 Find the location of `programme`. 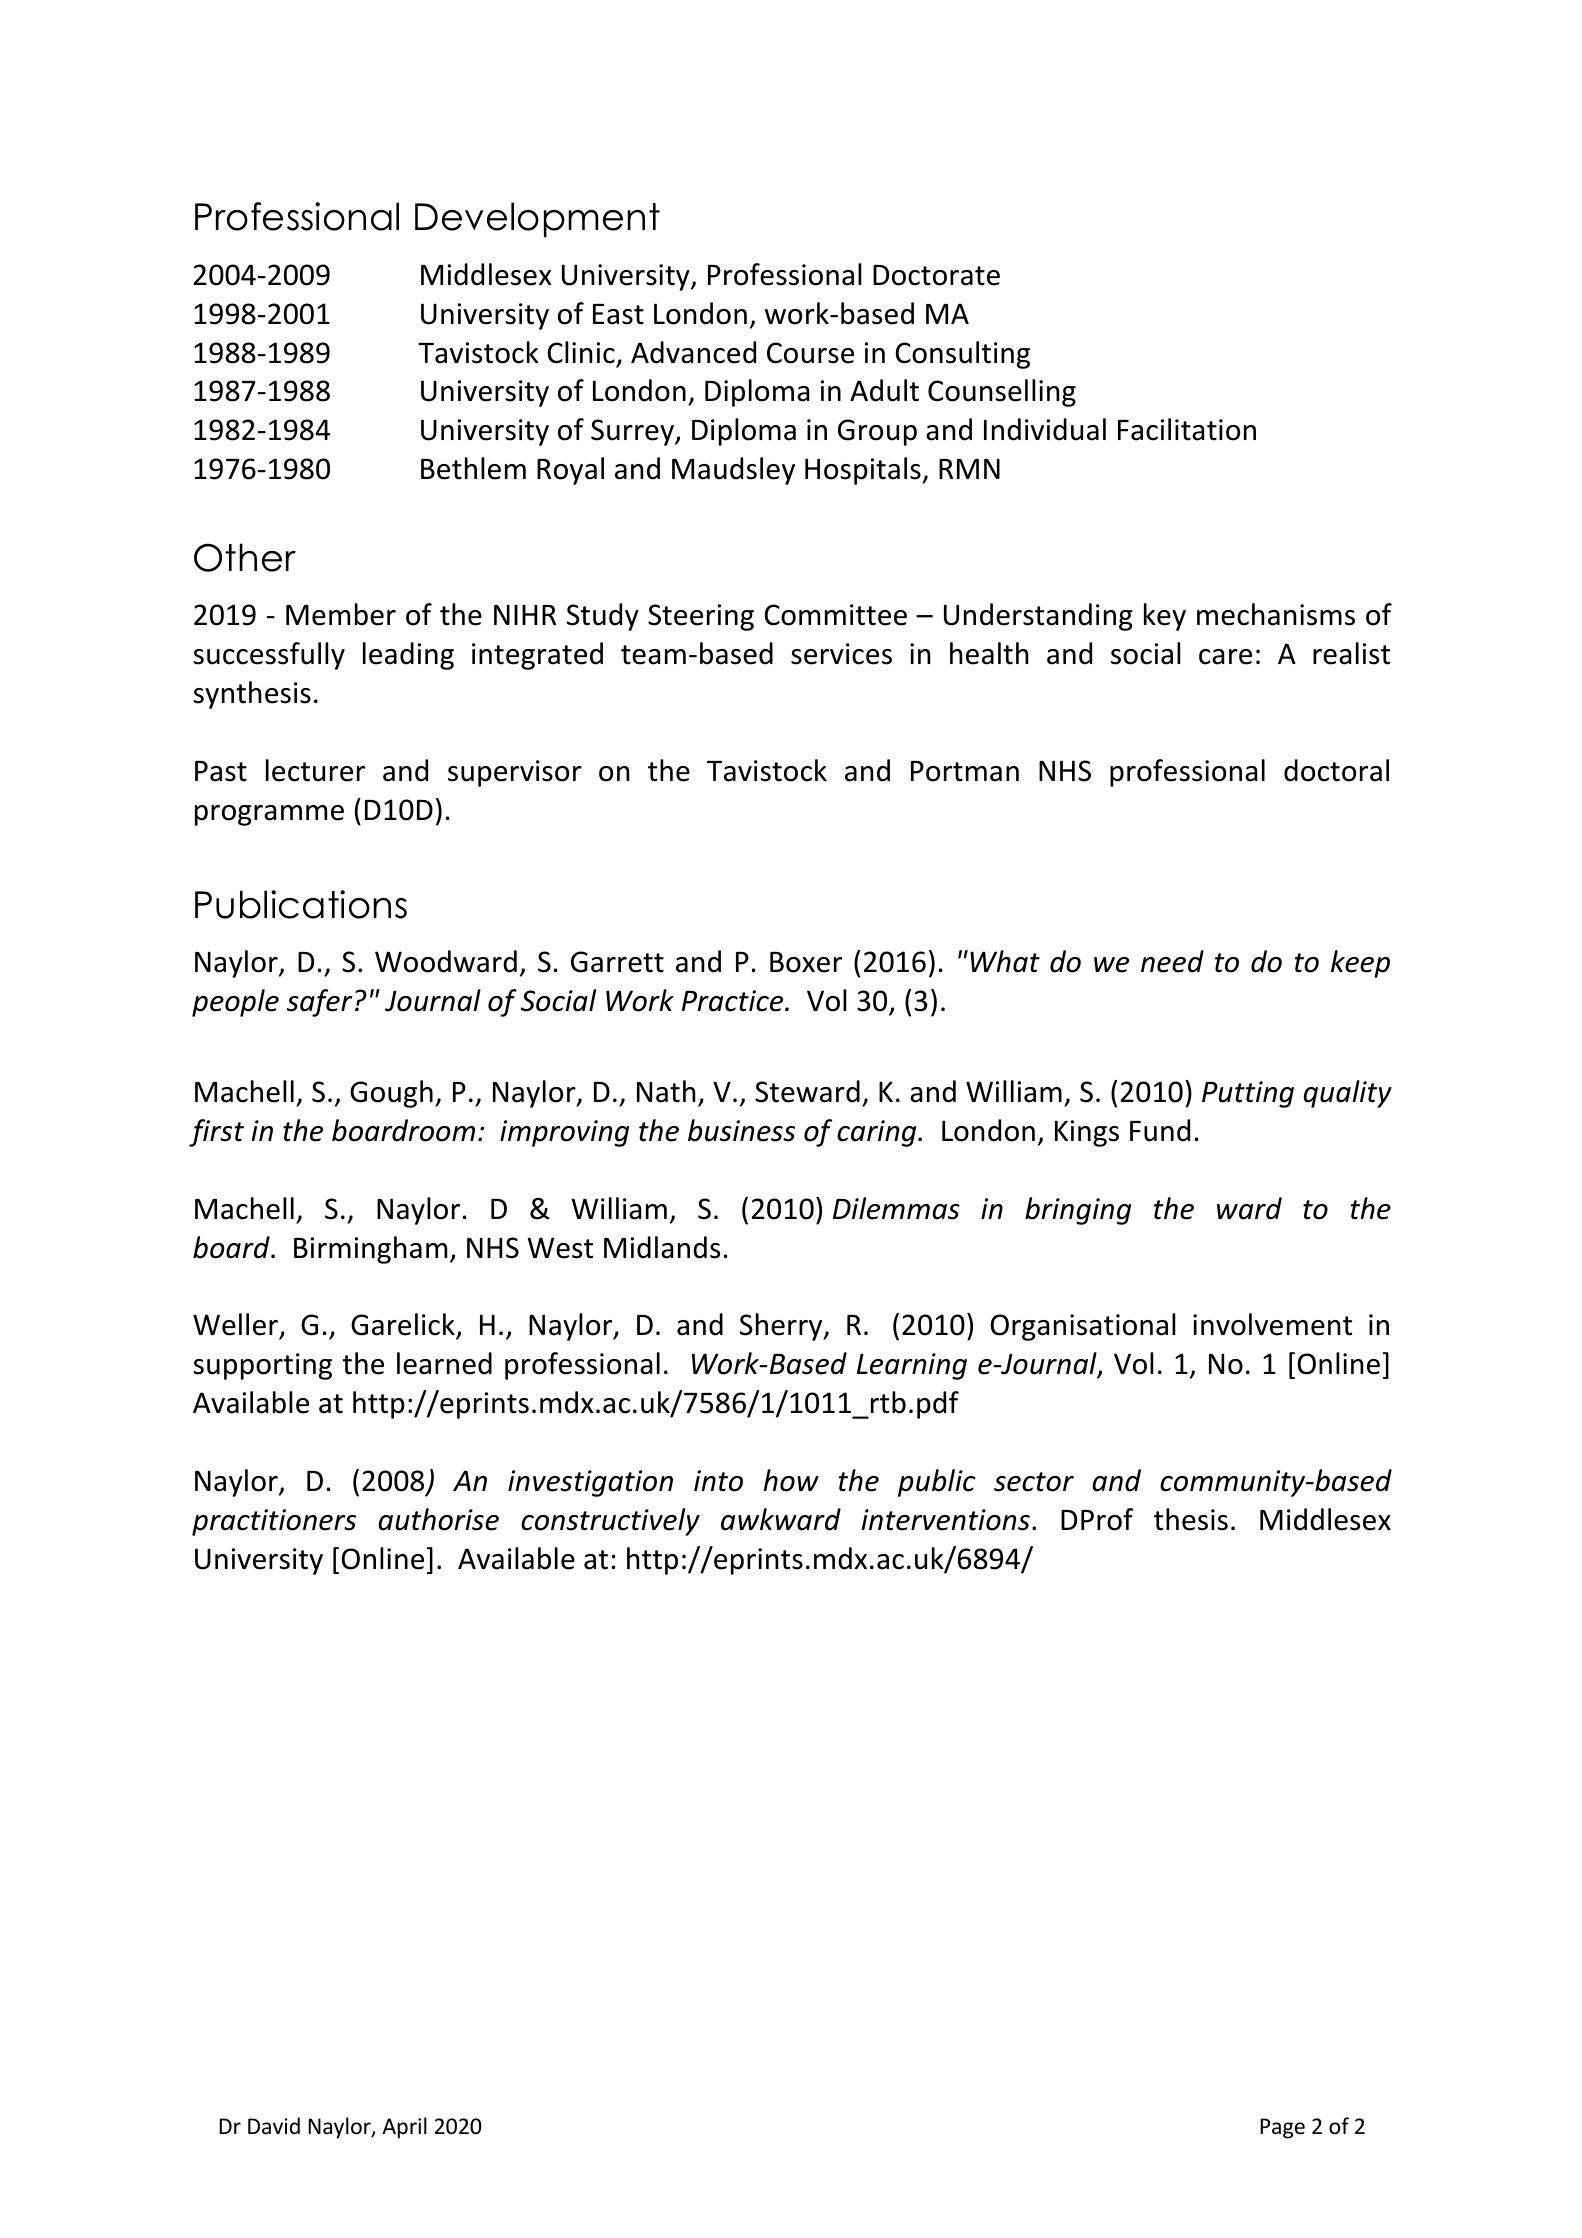

programme is located at coordinates (269, 815).
